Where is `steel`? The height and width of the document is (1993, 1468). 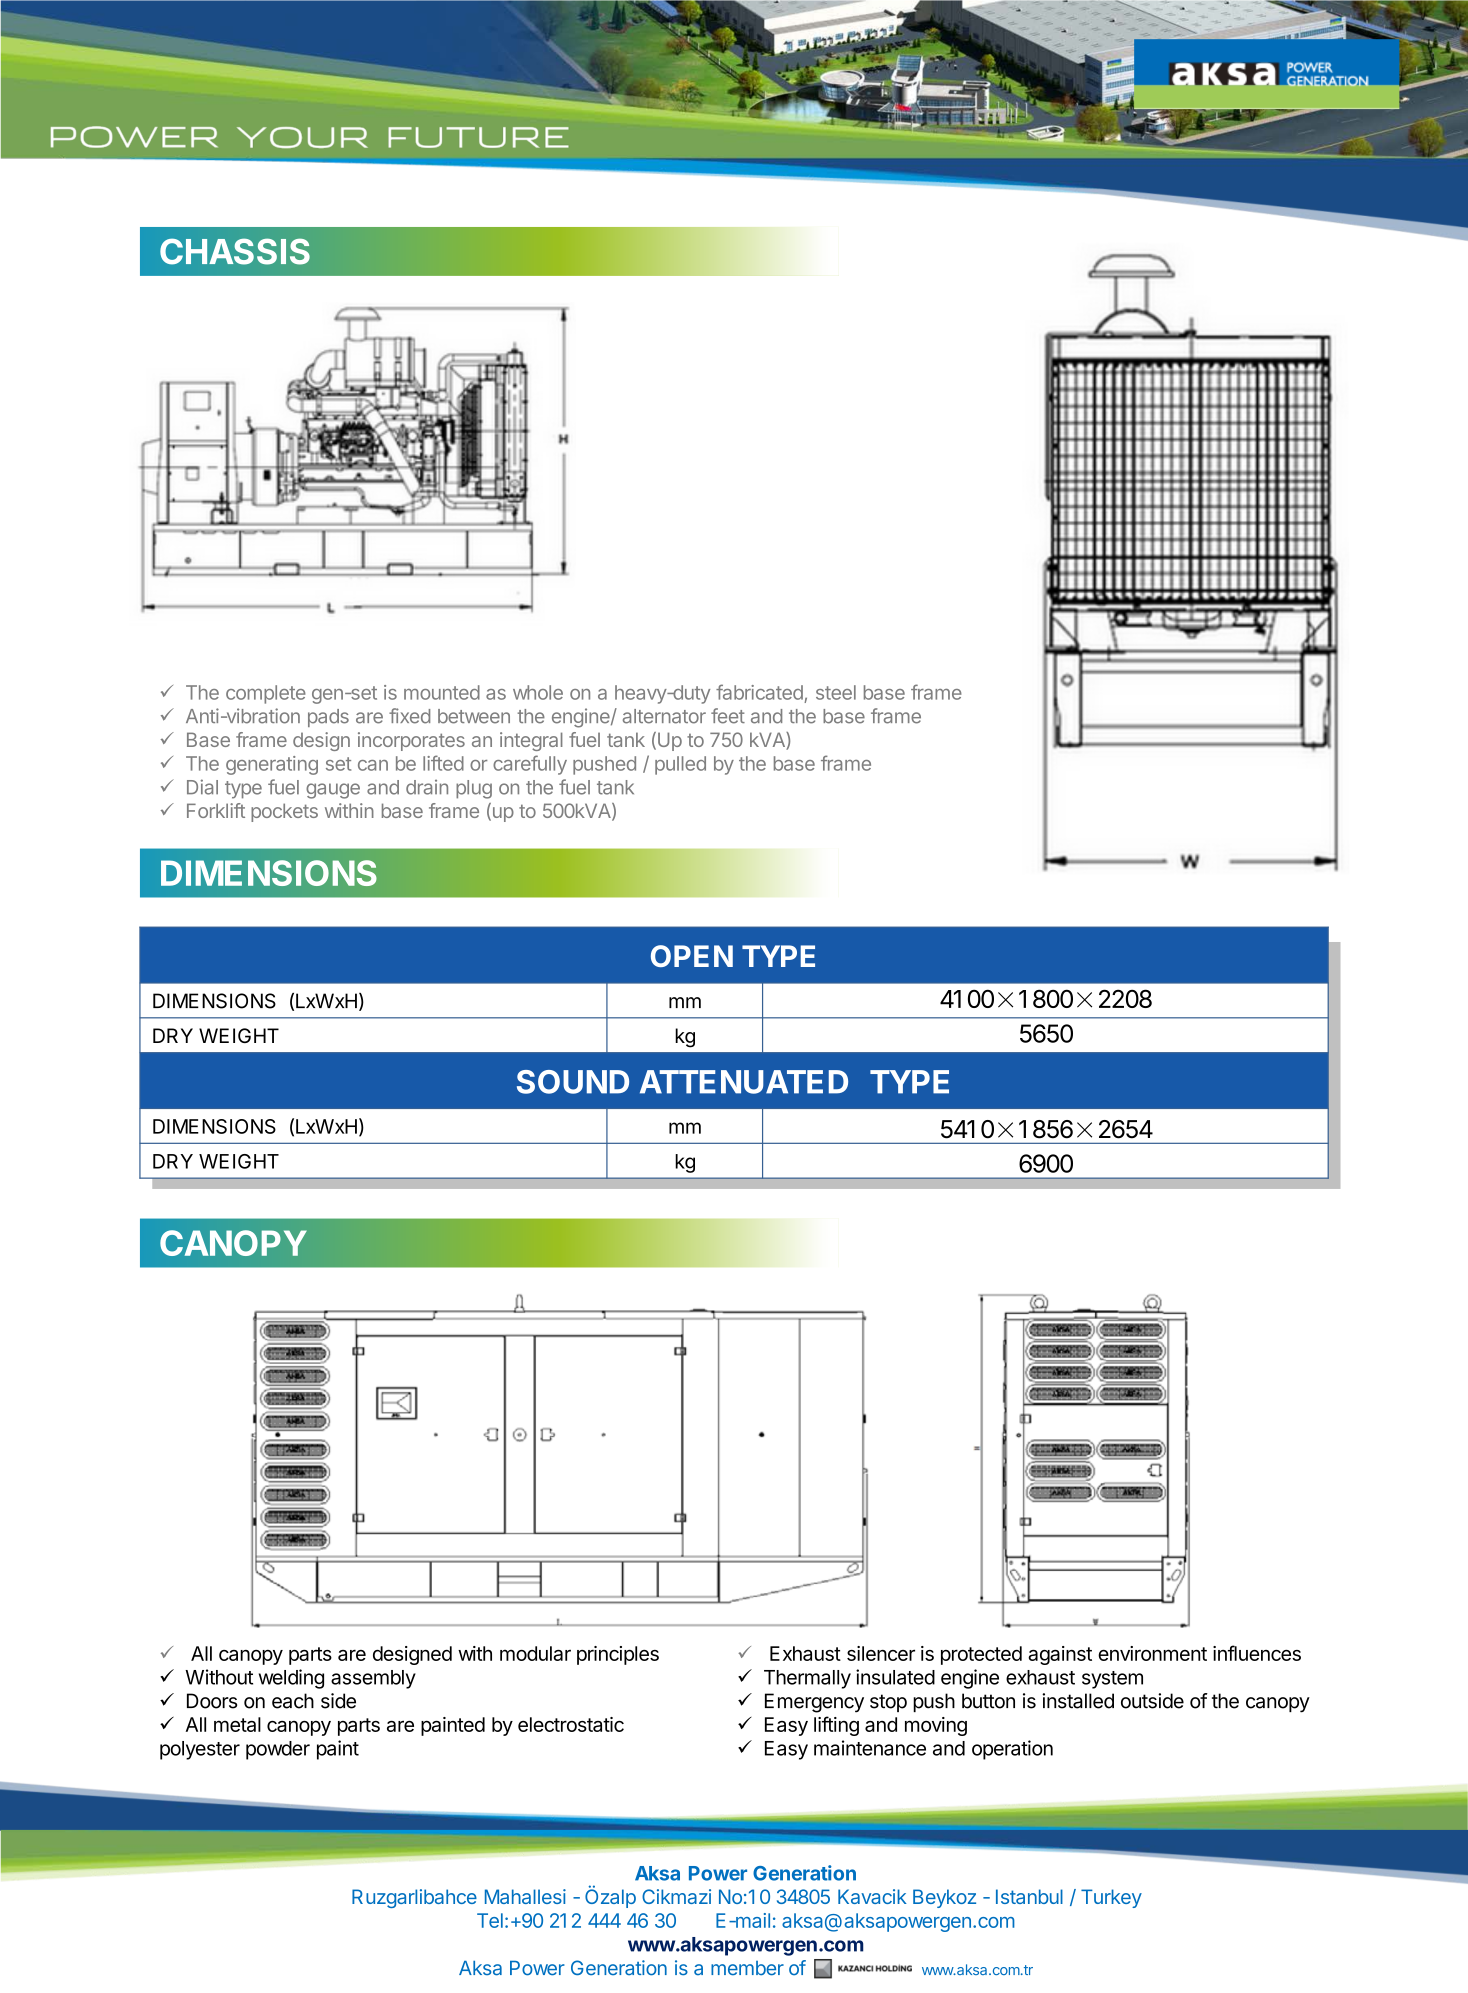 steel is located at coordinates (836, 692).
